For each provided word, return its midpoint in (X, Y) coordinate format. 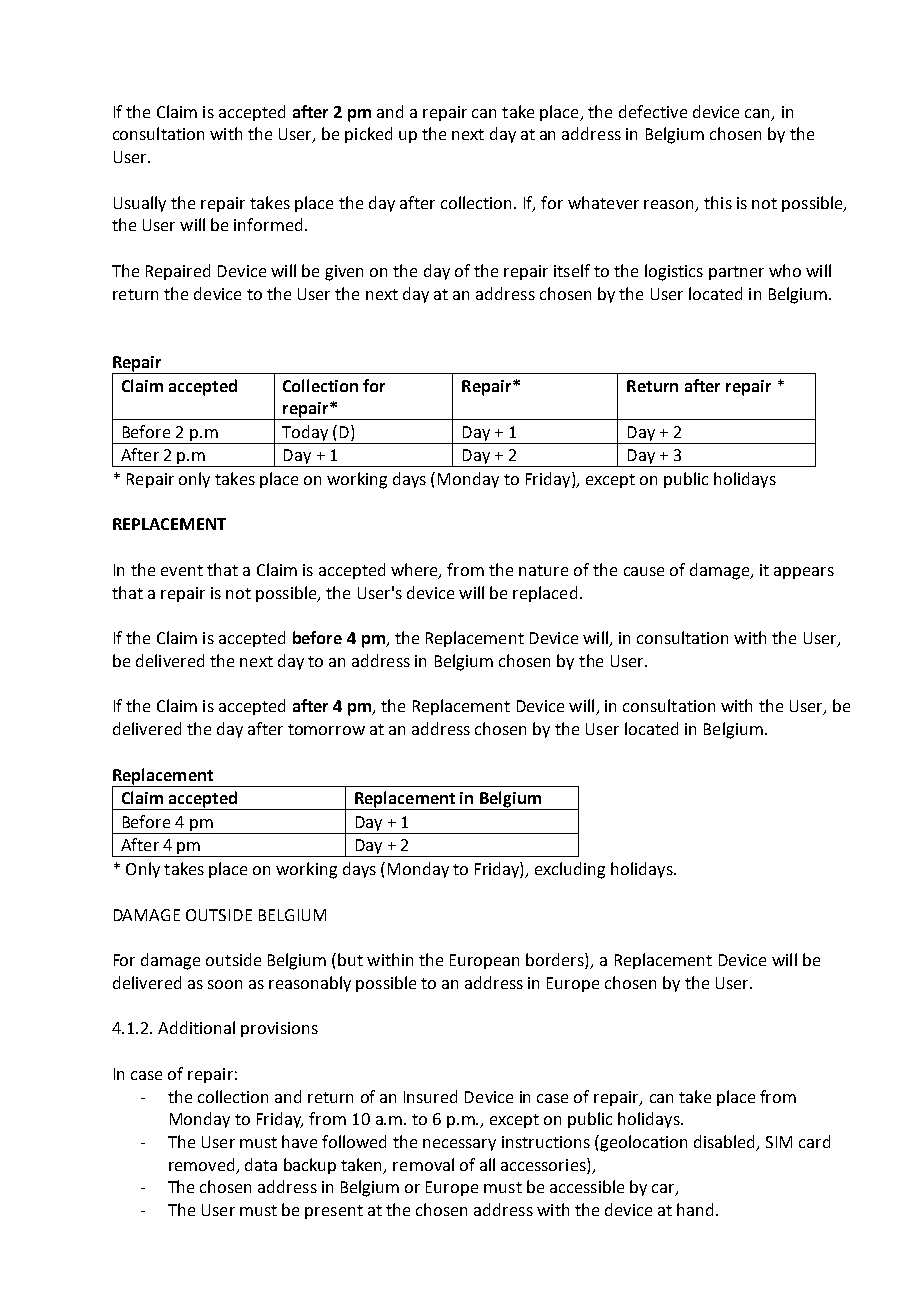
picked (368, 135)
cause (644, 571)
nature (543, 570)
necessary (459, 1145)
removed (201, 1164)
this (718, 202)
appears (804, 573)
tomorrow (326, 729)
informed (268, 224)
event (182, 570)
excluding (570, 870)
